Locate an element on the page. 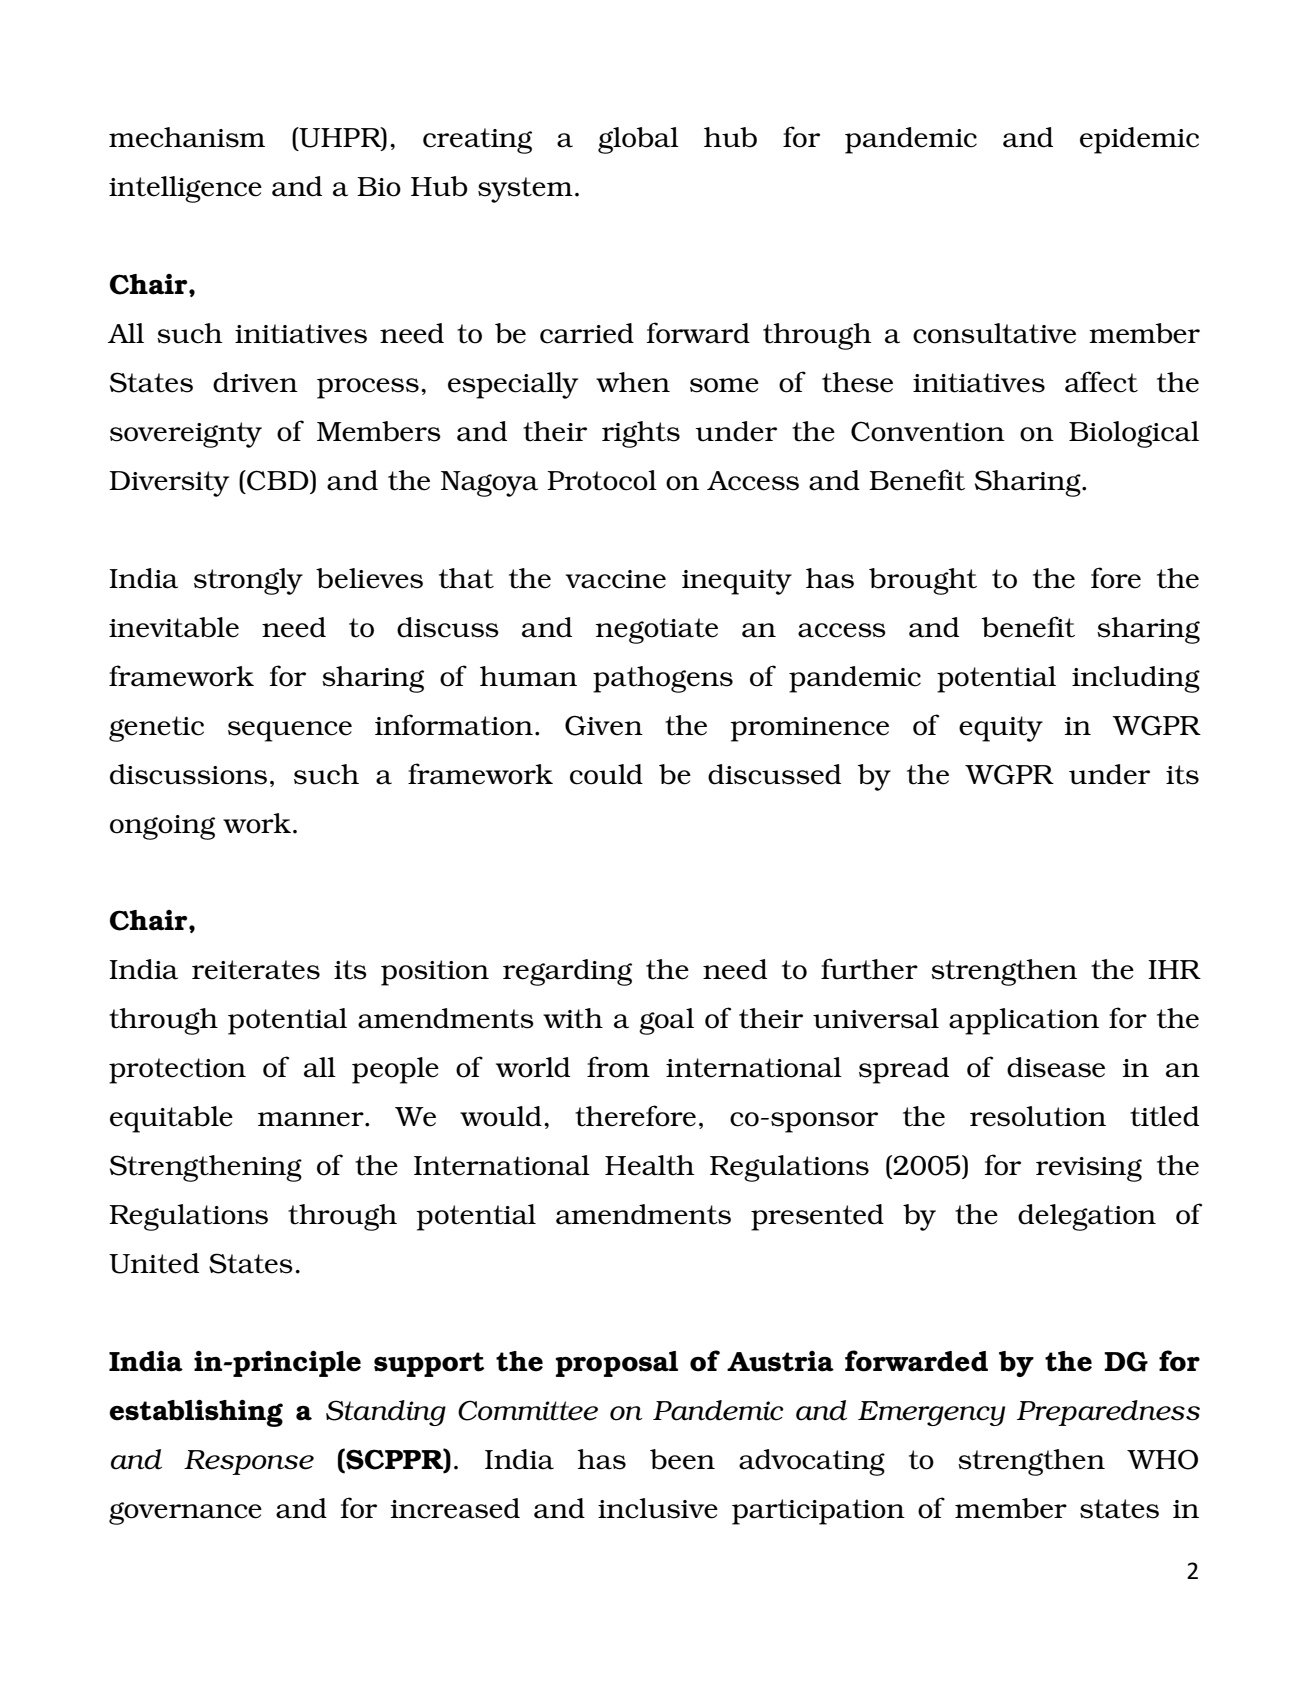 The image size is (1309, 1694). intelligence is located at coordinates (185, 189).
